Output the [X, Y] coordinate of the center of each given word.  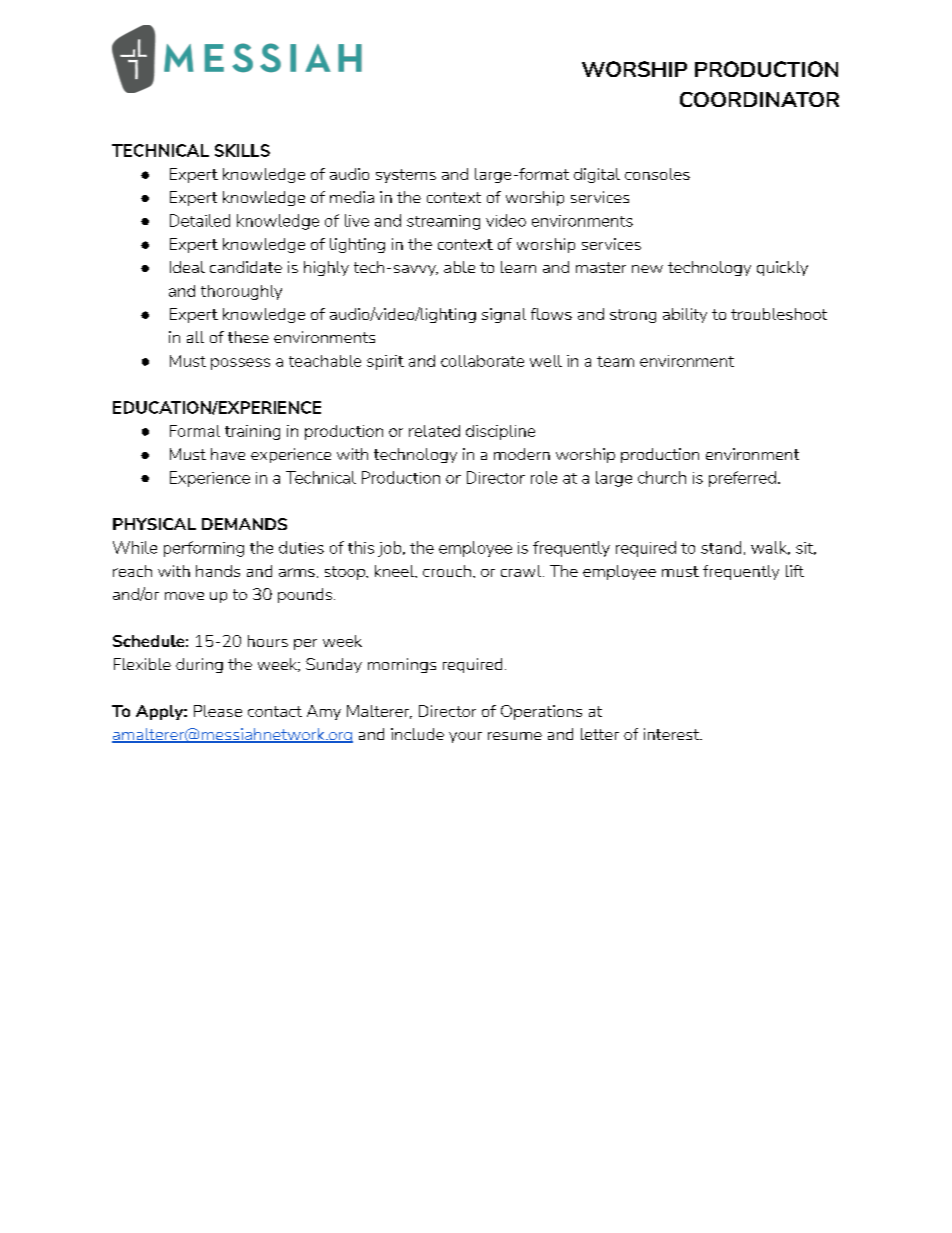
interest [673, 734]
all [195, 337]
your [465, 737]
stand [721, 547]
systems [406, 176]
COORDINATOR [759, 99]
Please [218, 711]
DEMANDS [244, 524]
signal [504, 315]
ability [685, 315]
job [391, 549]
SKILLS [242, 150]
